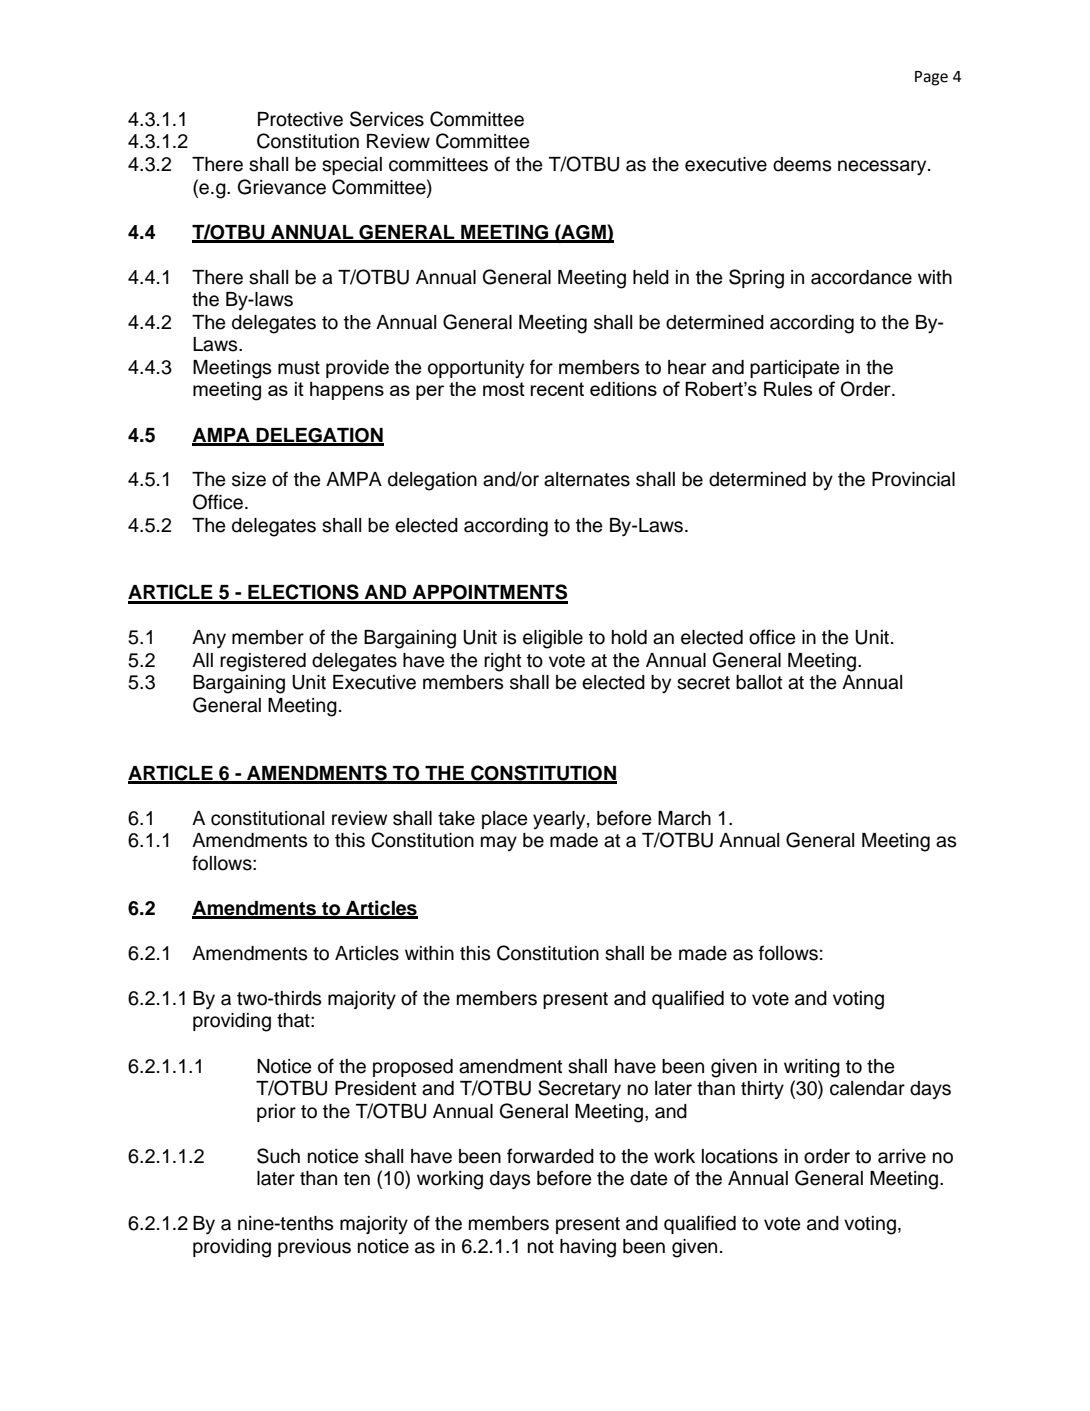  What do you see at coordinates (802, 164) in the page?
I see `deems` at bounding box center [802, 164].
